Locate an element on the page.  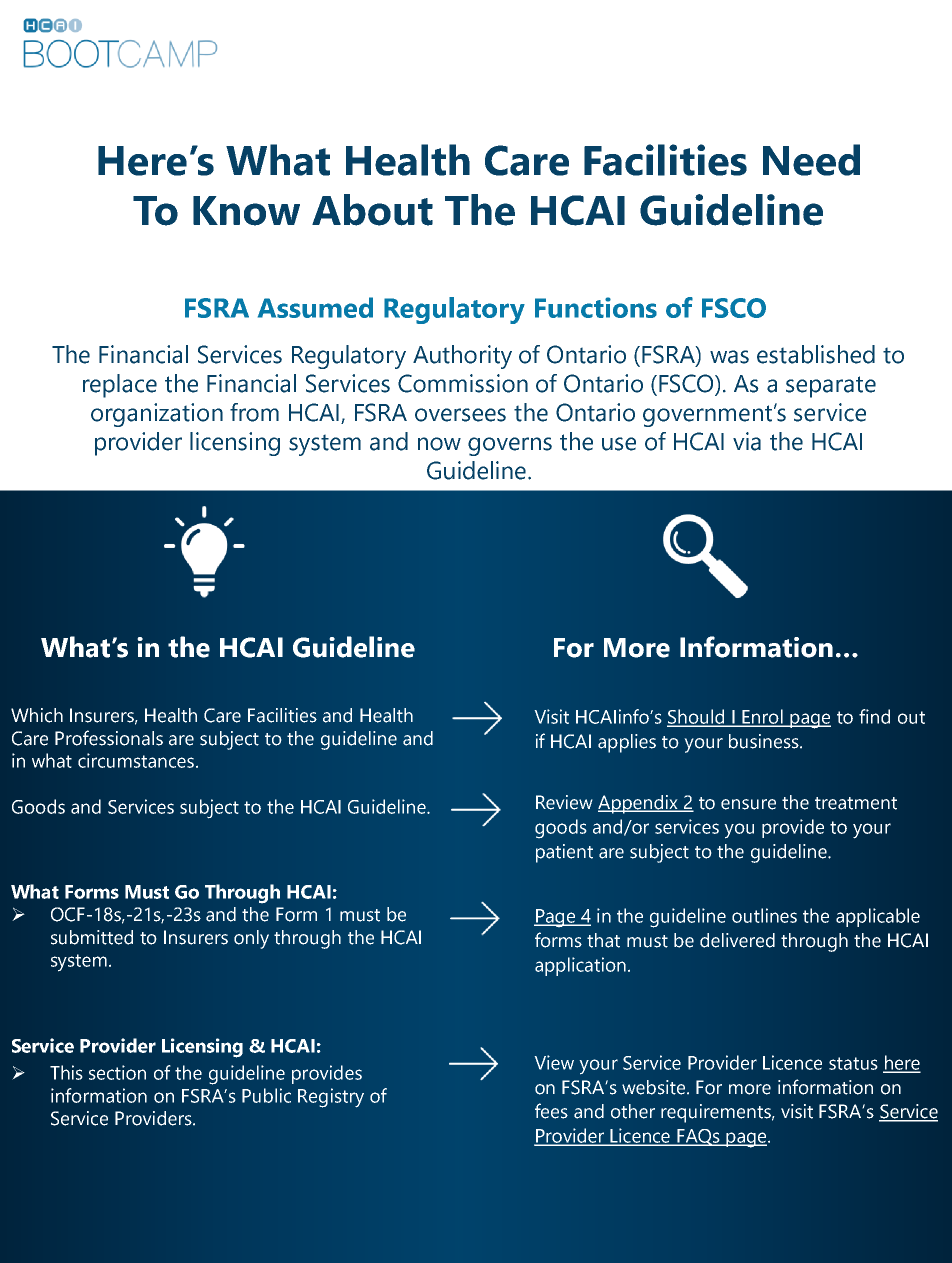
About is located at coordinates (372, 210).
